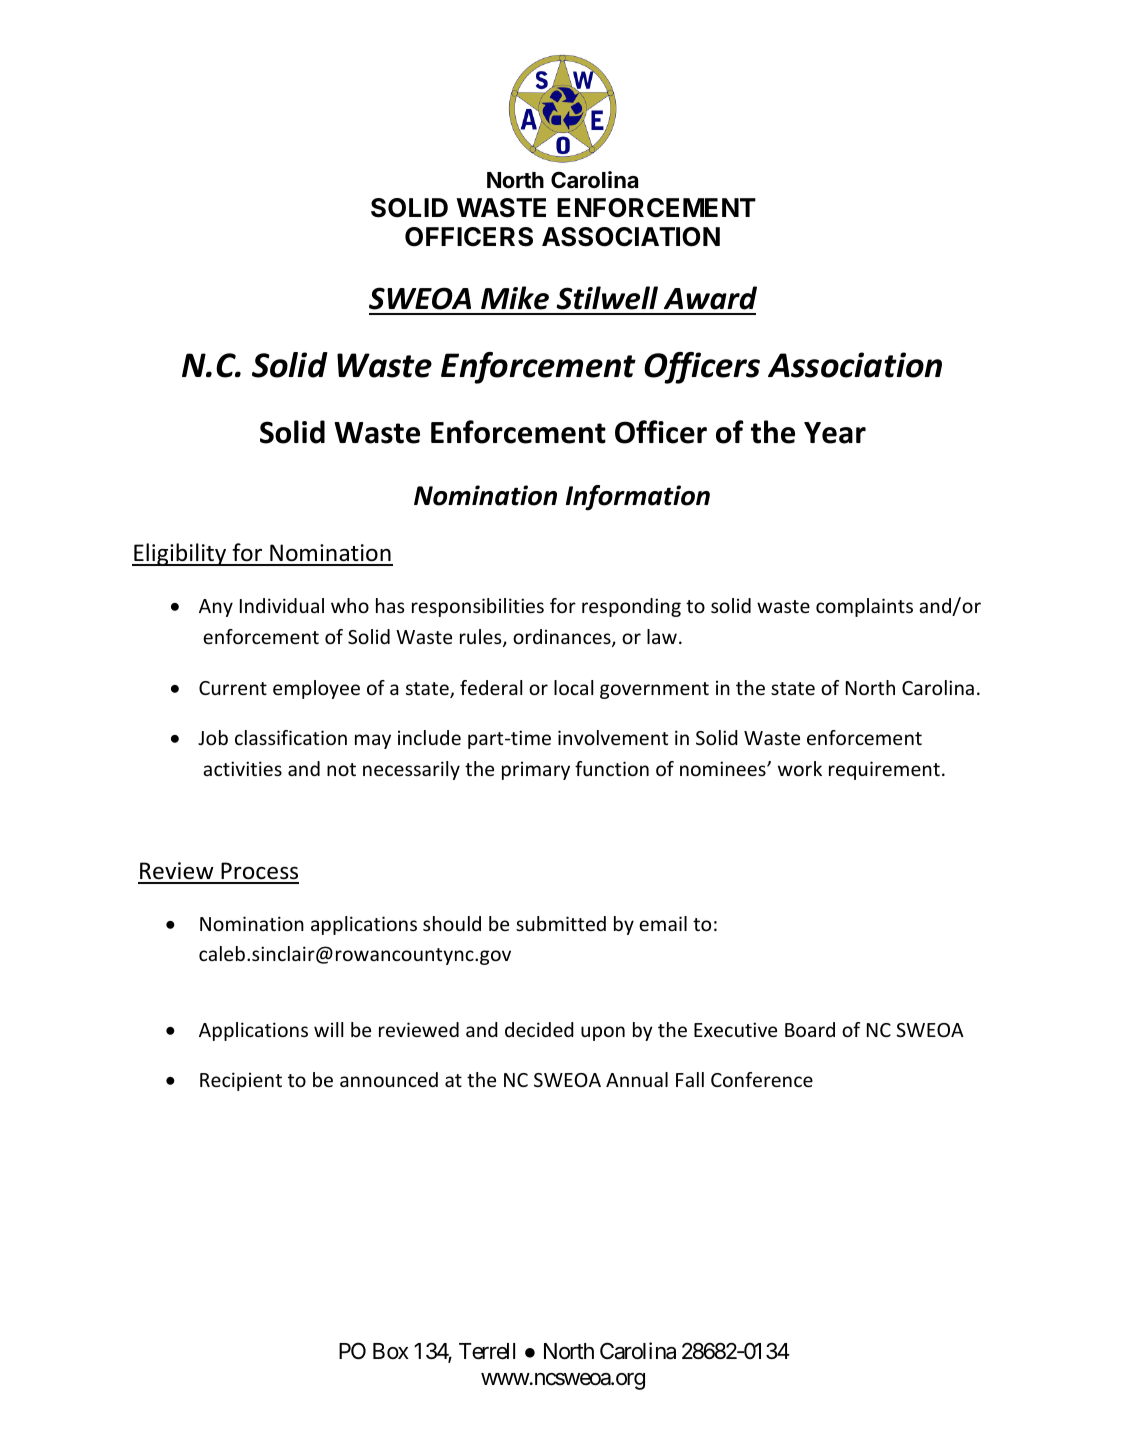 Image resolution: width=1125 pixels, height=1456 pixels. Describe the element at coordinates (563, 638) in the image. I see `ordinances` at that location.
